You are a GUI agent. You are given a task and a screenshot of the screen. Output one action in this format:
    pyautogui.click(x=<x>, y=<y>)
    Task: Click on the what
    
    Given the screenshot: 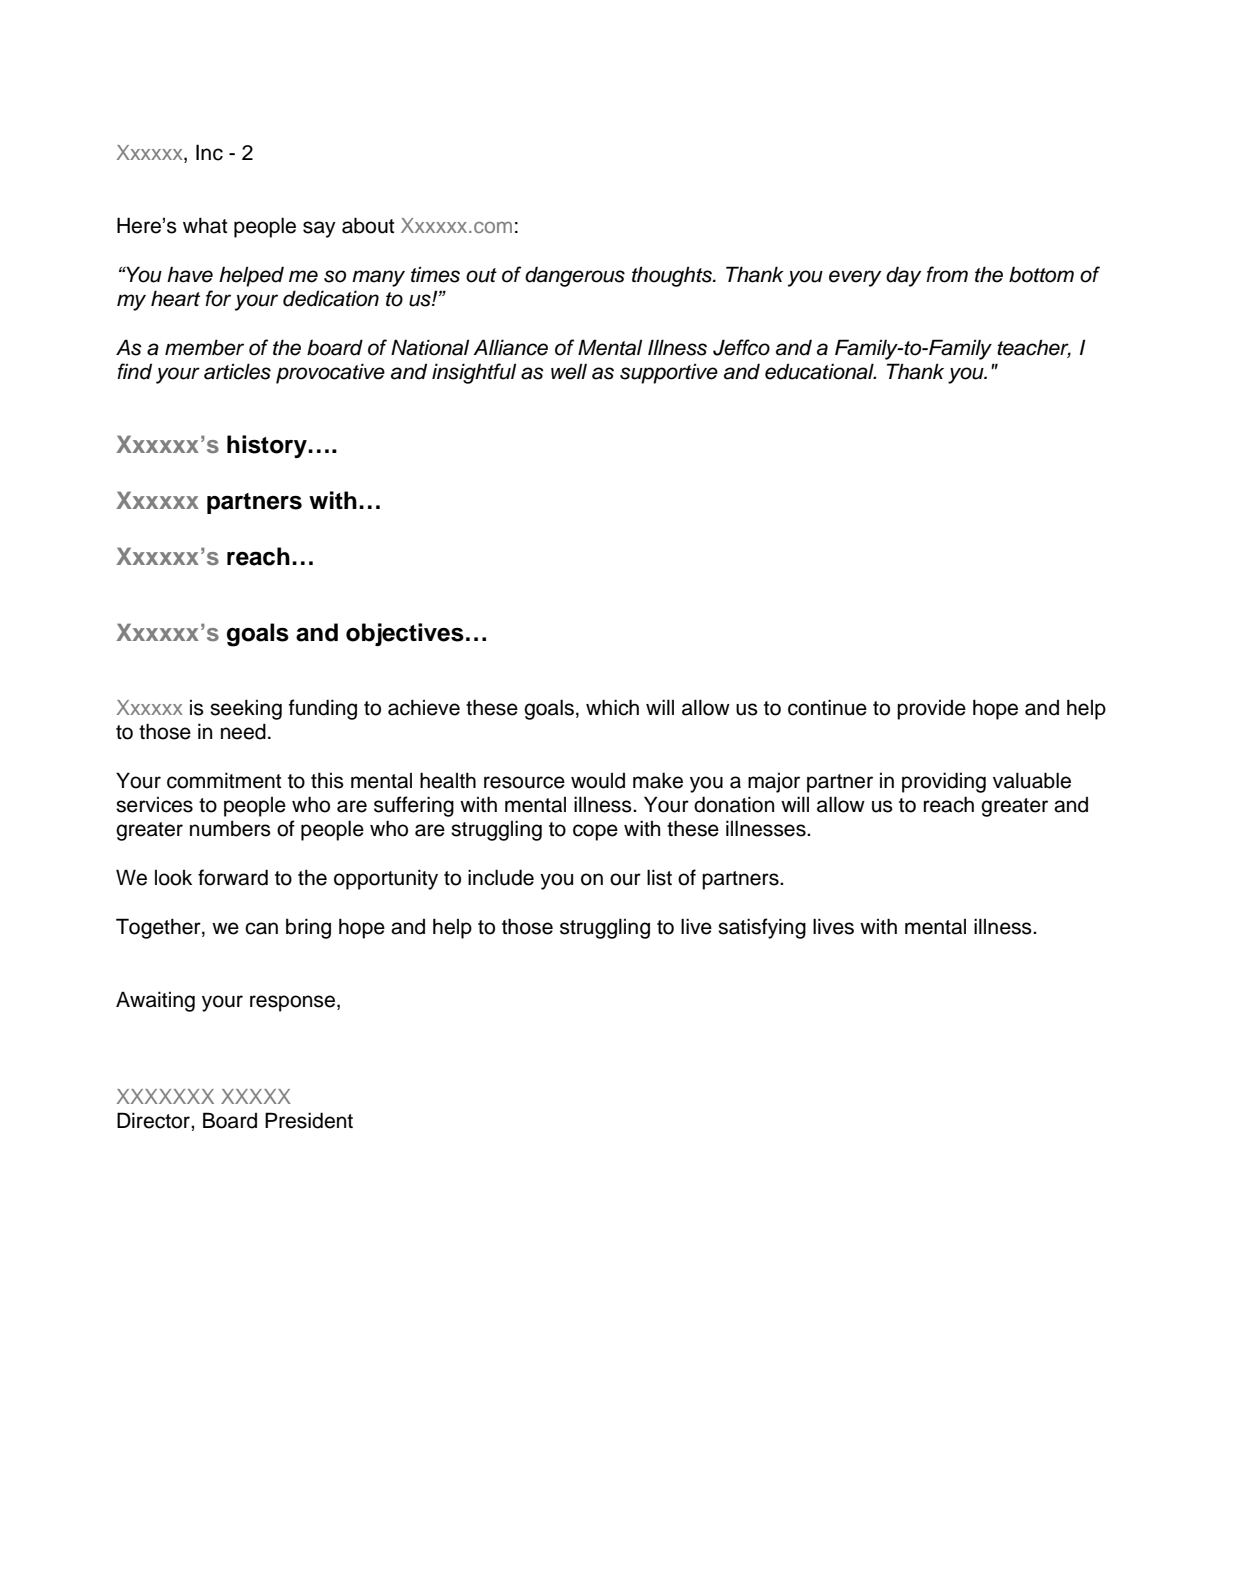 What is the action you would take?
    pyautogui.click(x=205, y=225)
